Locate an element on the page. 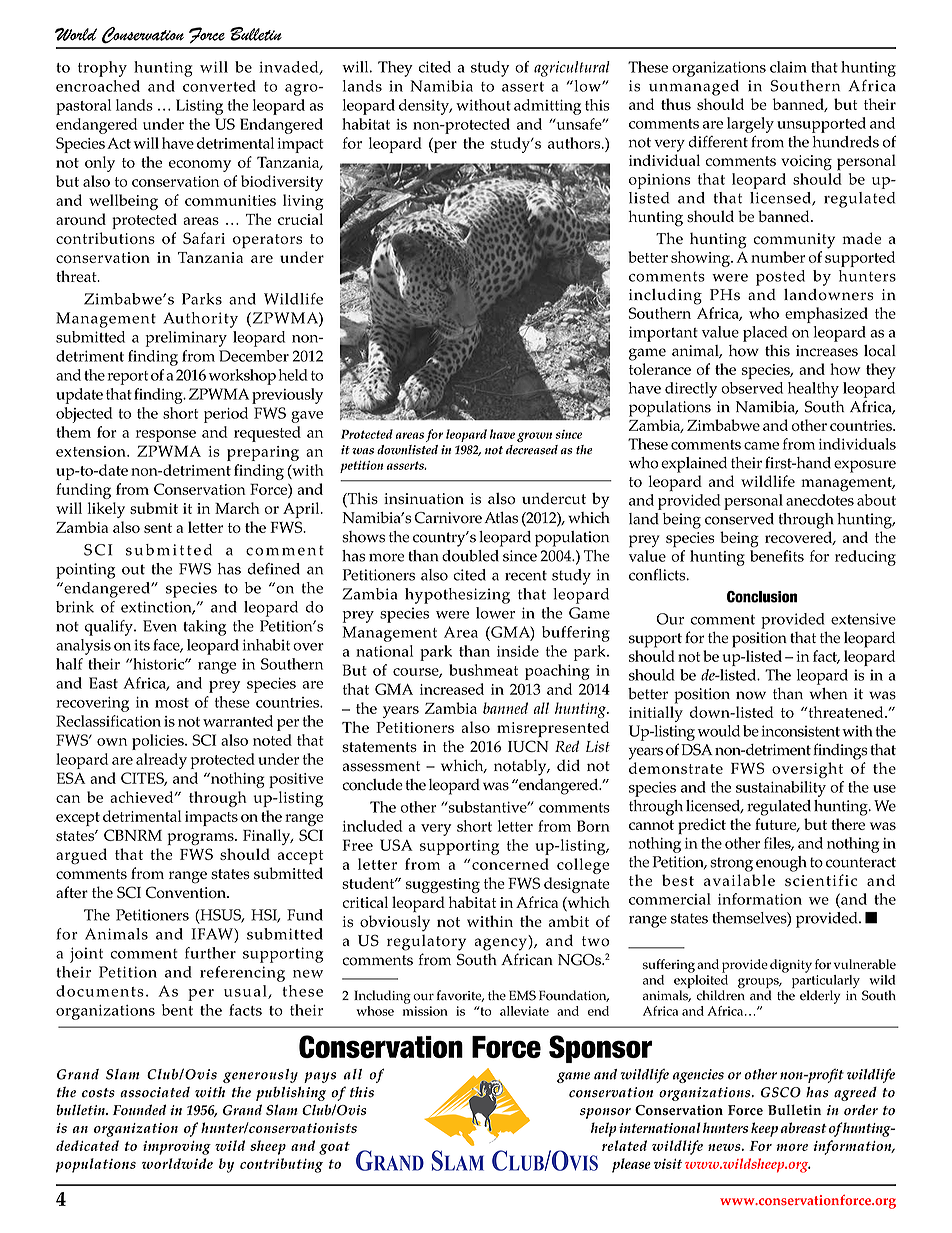 This image has width=952, height=1233. increases is located at coordinates (827, 351).
